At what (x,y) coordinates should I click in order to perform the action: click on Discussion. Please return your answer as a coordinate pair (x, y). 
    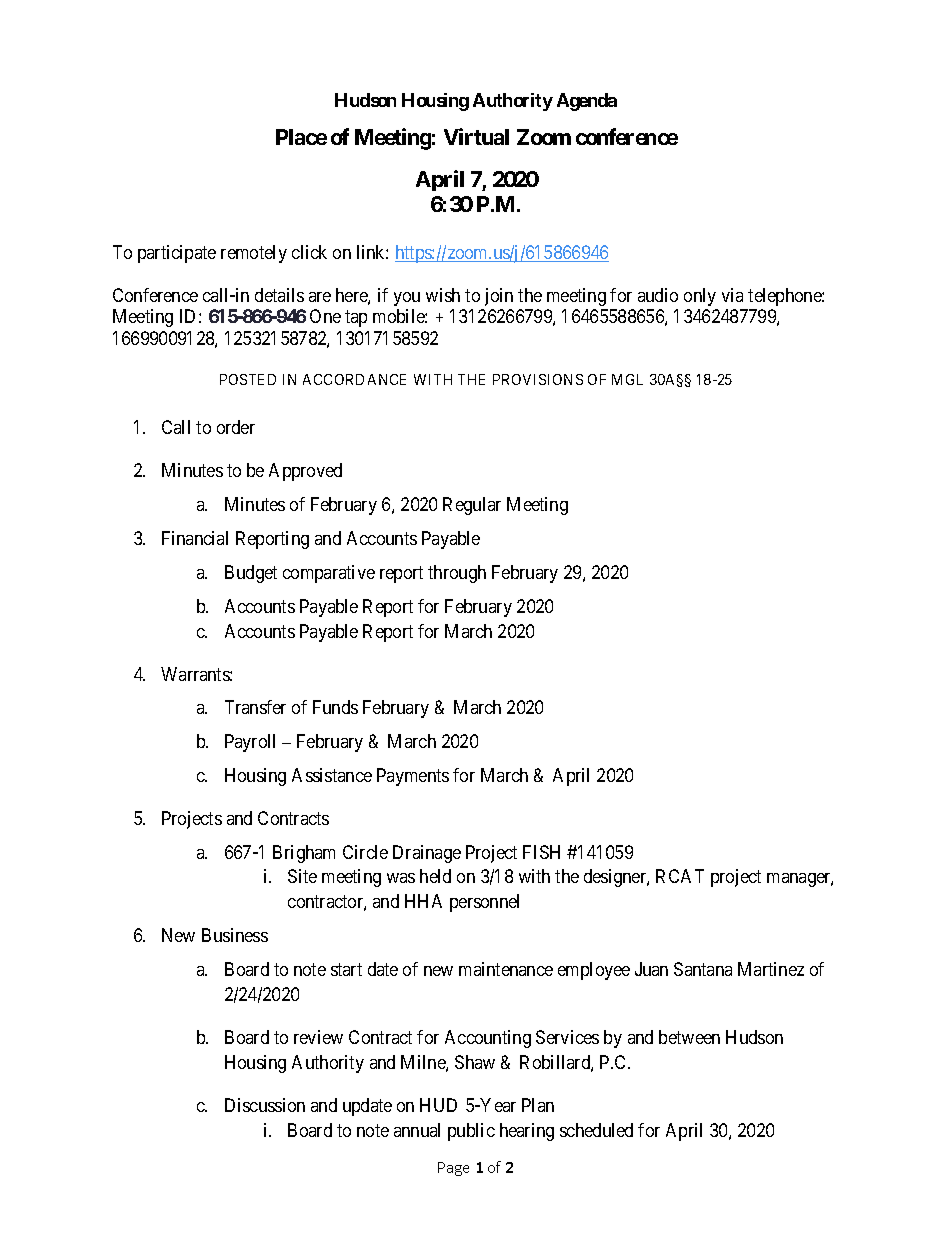
    Looking at the image, I should click on (265, 1105).
